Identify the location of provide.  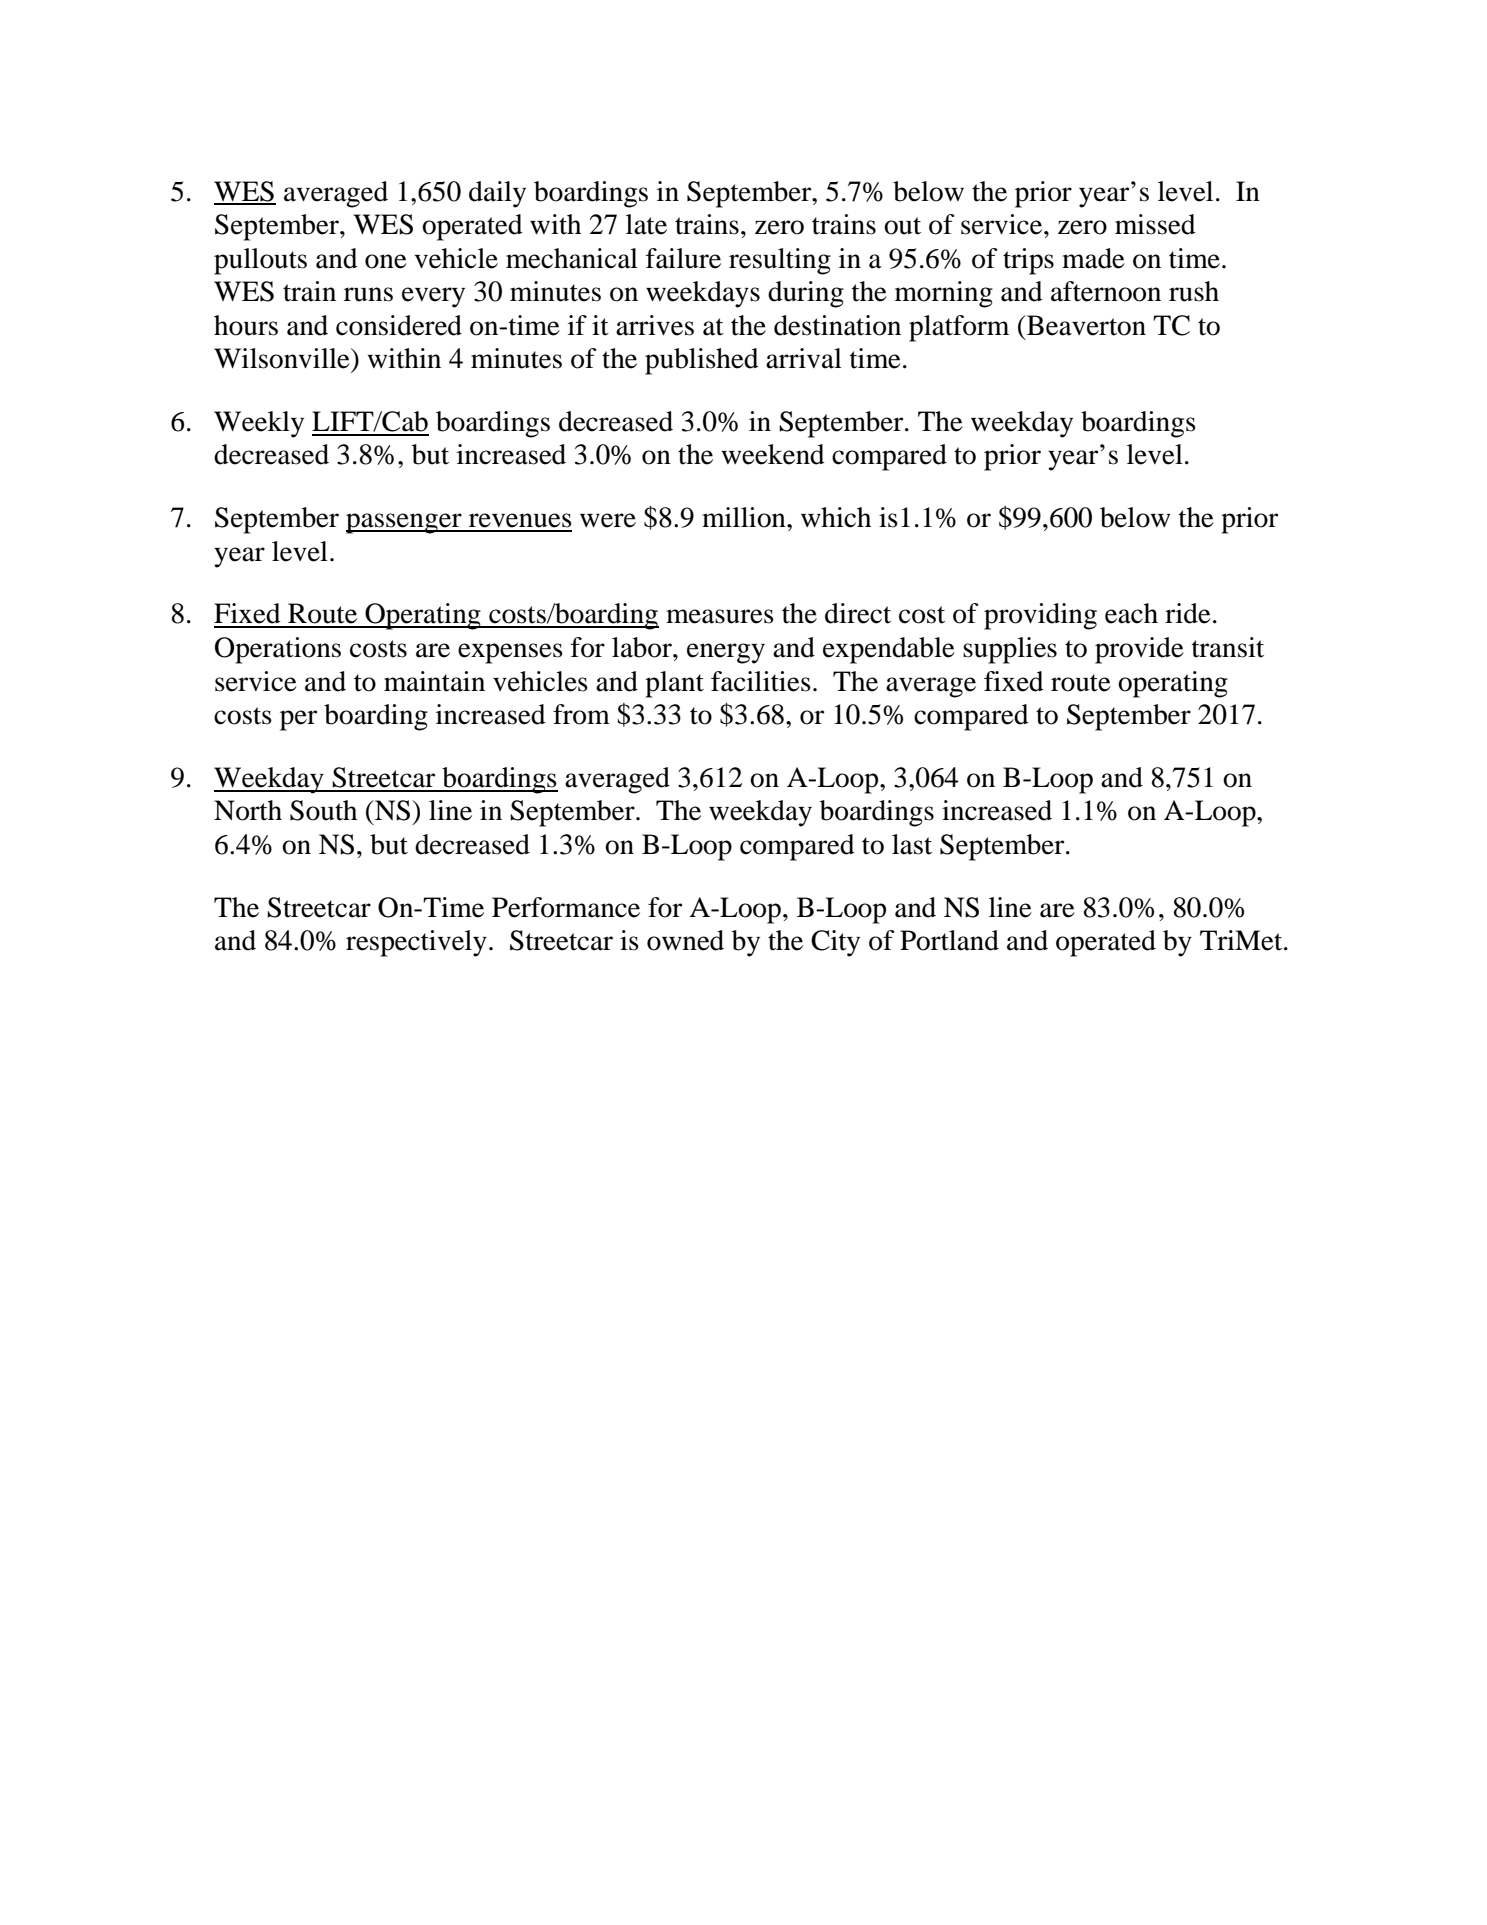
(1139, 650).
